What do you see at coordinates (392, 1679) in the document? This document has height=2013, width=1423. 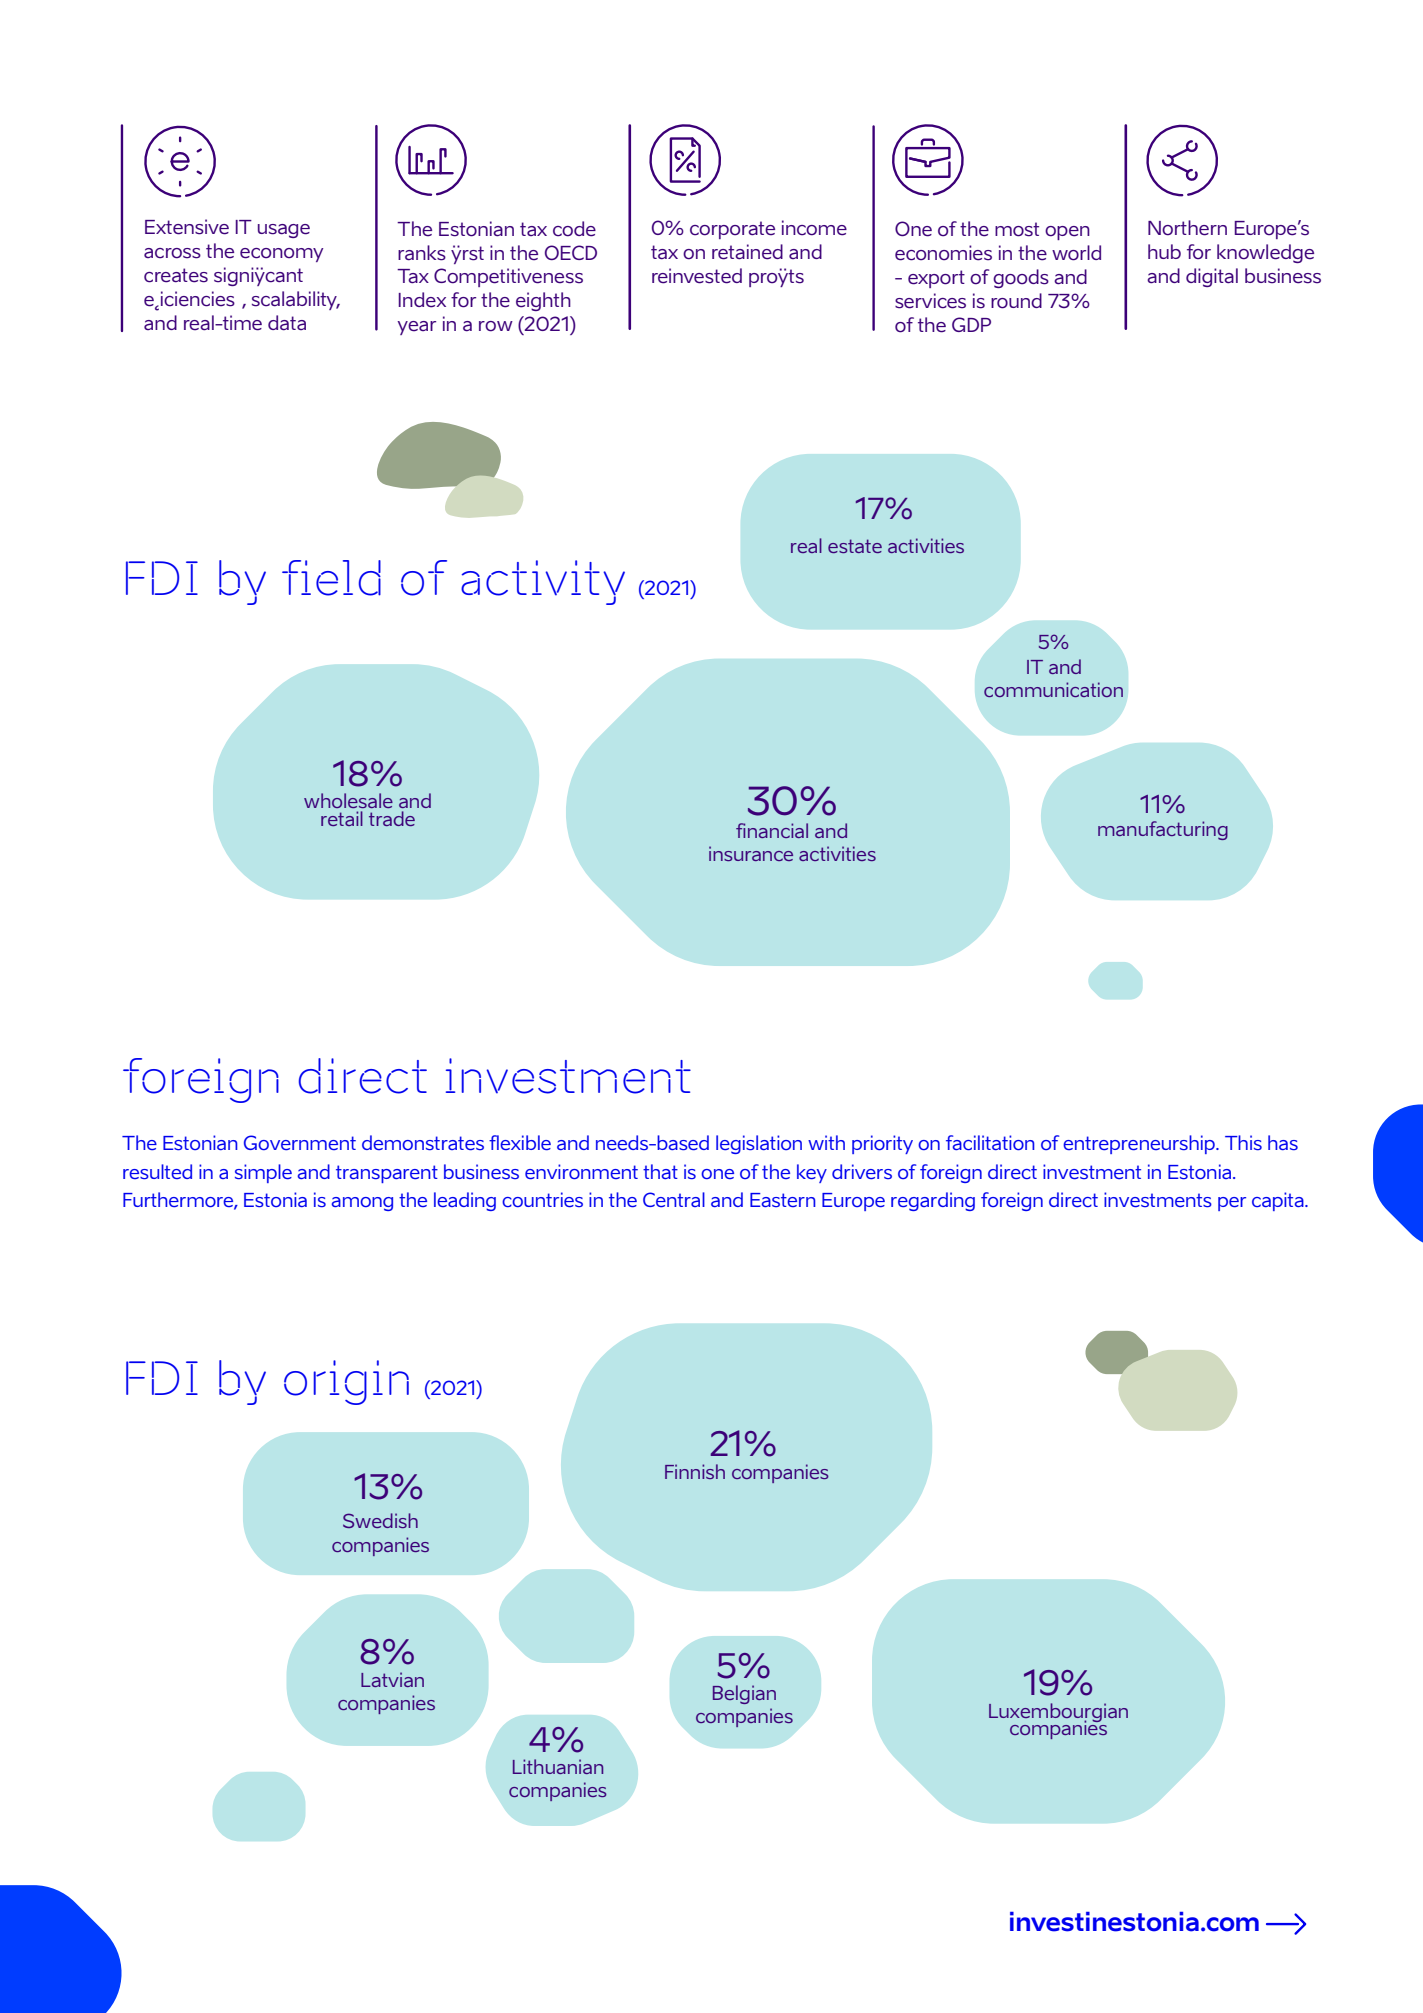 I see `Latvian` at bounding box center [392, 1679].
